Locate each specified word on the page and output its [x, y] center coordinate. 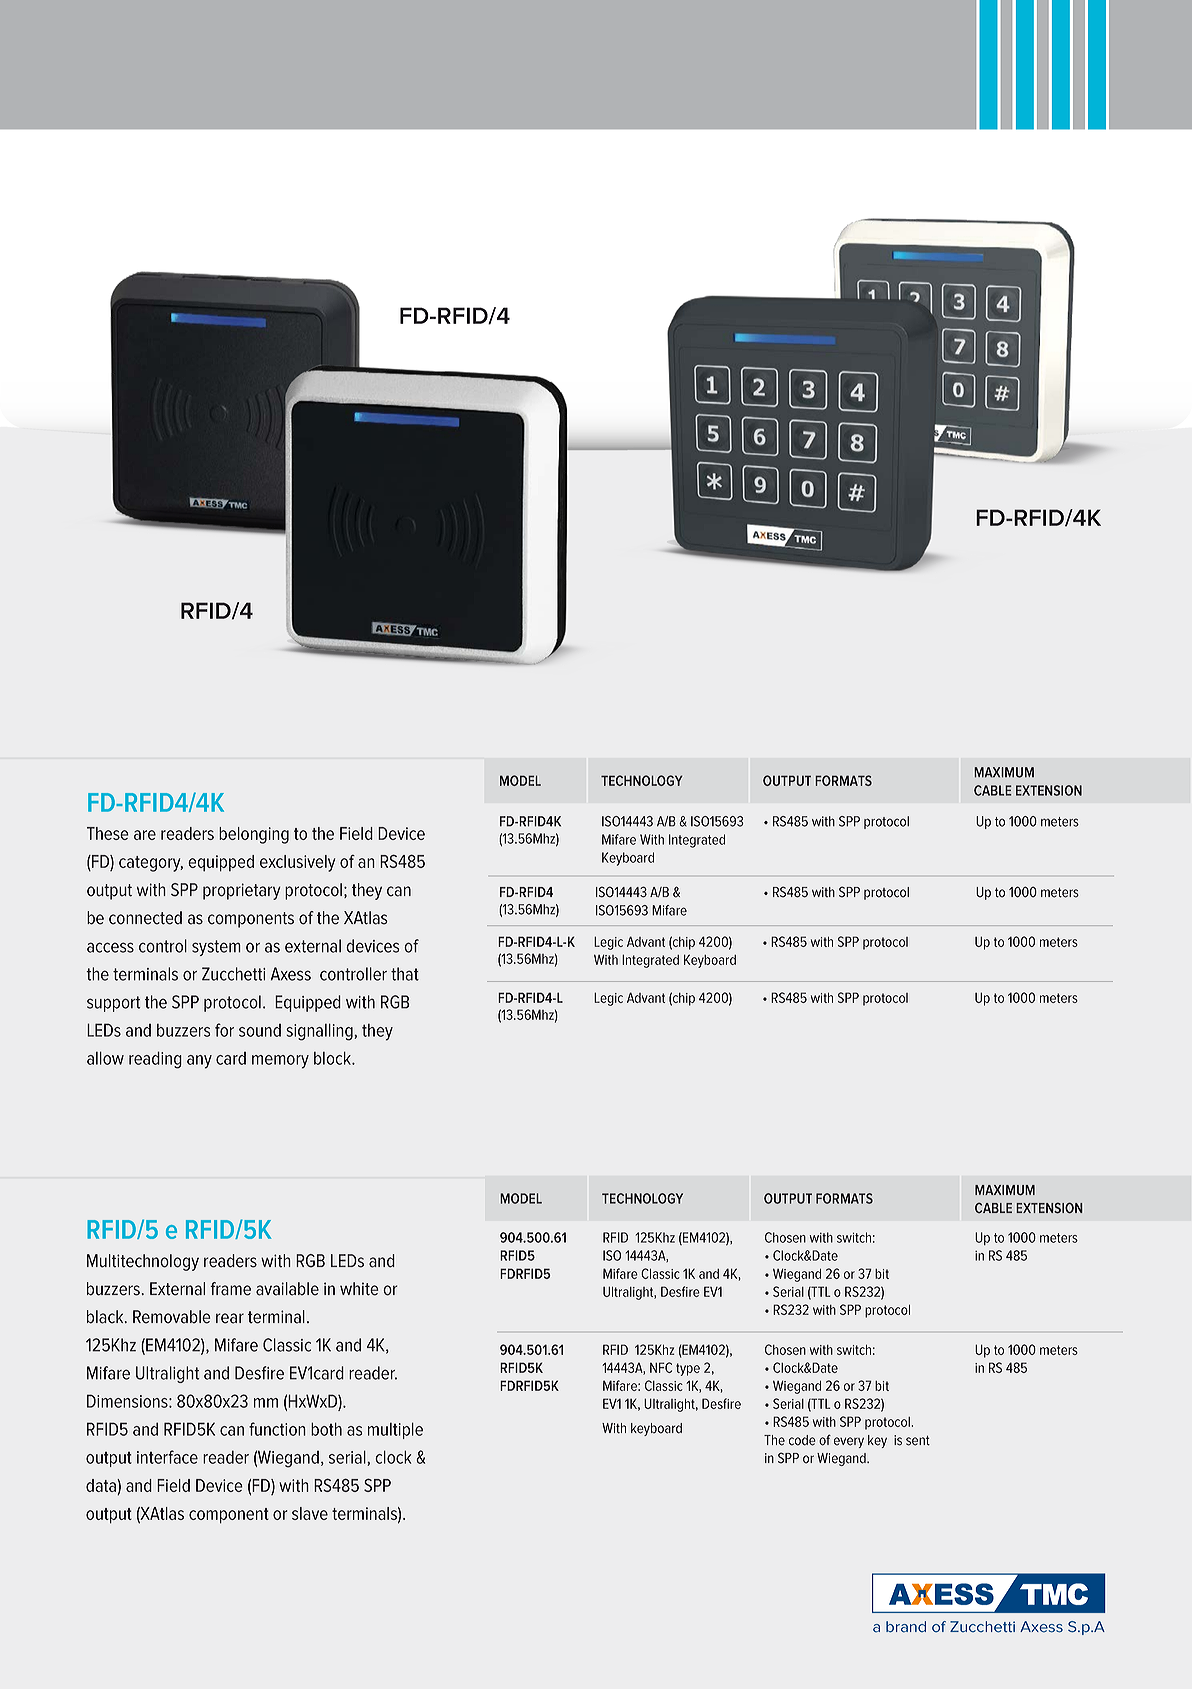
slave [310, 1513]
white [359, 1289]
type [688, 1369]
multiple [395, 1430]
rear [230, 1318]
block [333, 1058]
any [199, 1062]
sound [260, 1030]
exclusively [297, 863]
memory [280, 1062]
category [151, 864]
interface [167, 1457]
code [802, 1440]
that [405, 974]
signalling [320, 1032]
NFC [661, 1367]
